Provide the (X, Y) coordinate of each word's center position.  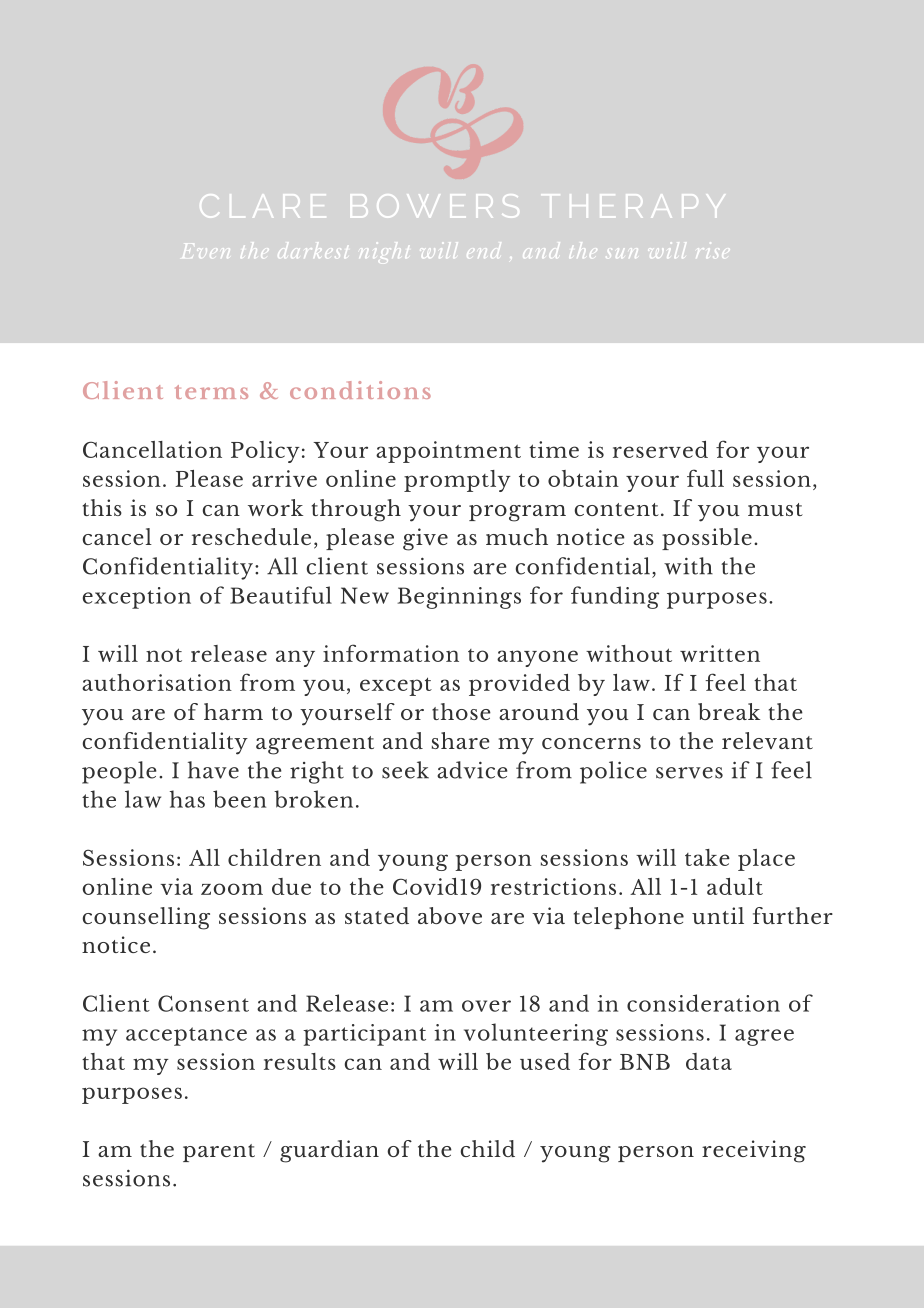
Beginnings (459, 598)
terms (211, 392)
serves (689, 773)
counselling (146, 918)
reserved (660, 449)
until (718, 915)
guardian (329, 1151)
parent (219, 1153)
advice (472, 770)
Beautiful (281, 595)
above (450, 915)
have (213, 770)
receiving (754, 1151)
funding (615, 597)
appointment (448, 452)
